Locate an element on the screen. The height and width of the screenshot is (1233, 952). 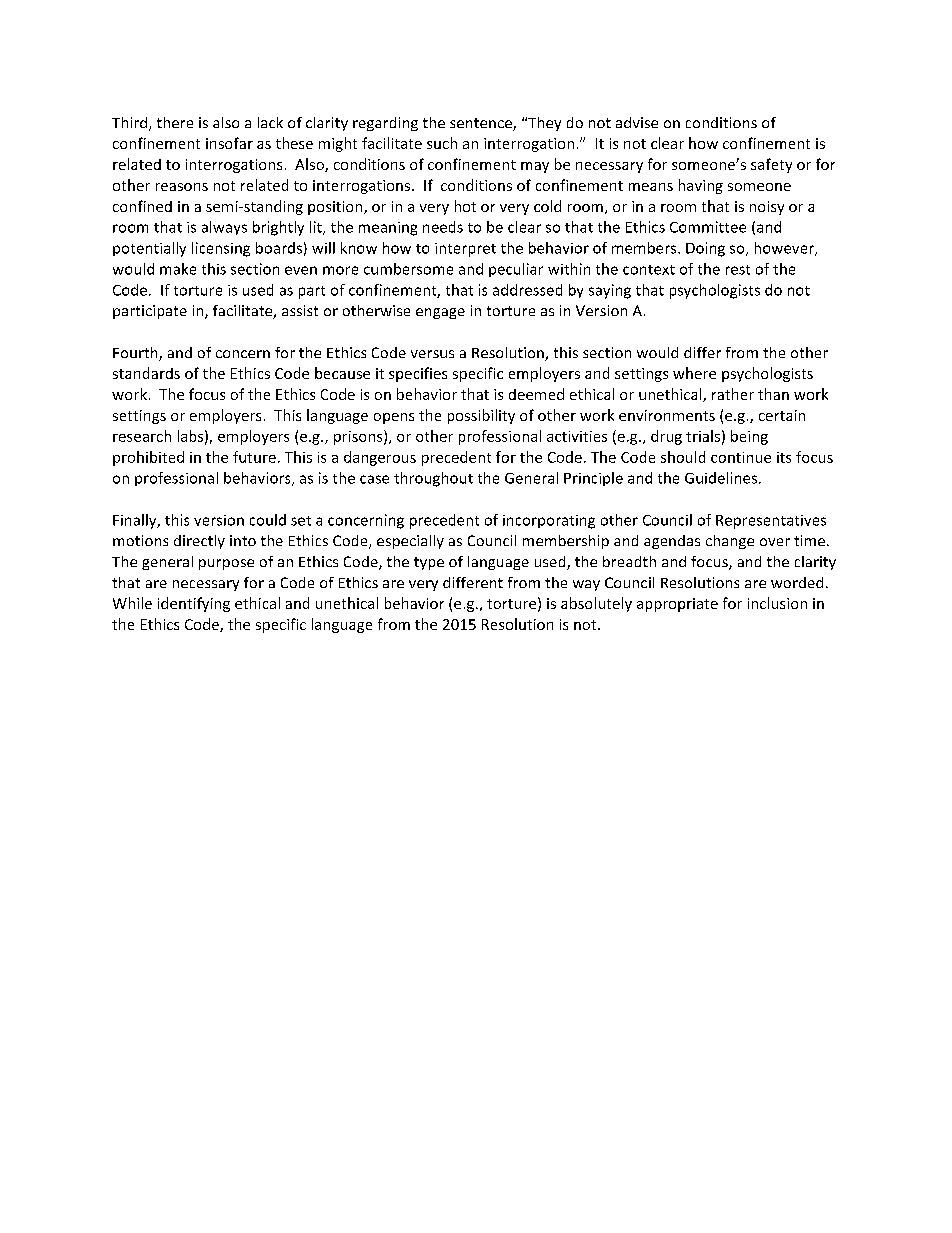
safety is located at coordinates (771, 165).
